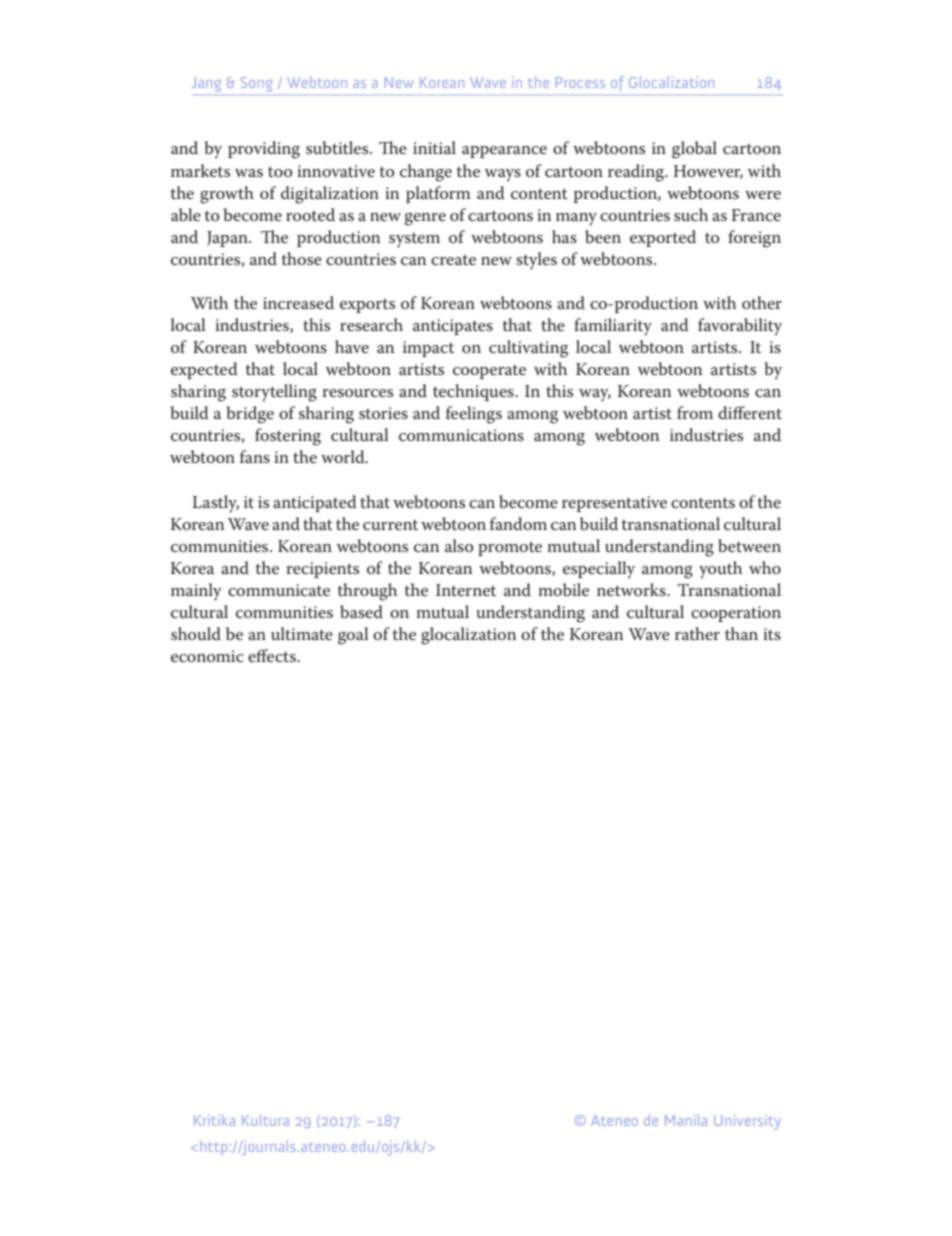 The height and width of the screenshot is (1236, 952). What do you see at coordinates (697, 633) in the screenshot?
I see `rather` at bounding box center [697, 633].
